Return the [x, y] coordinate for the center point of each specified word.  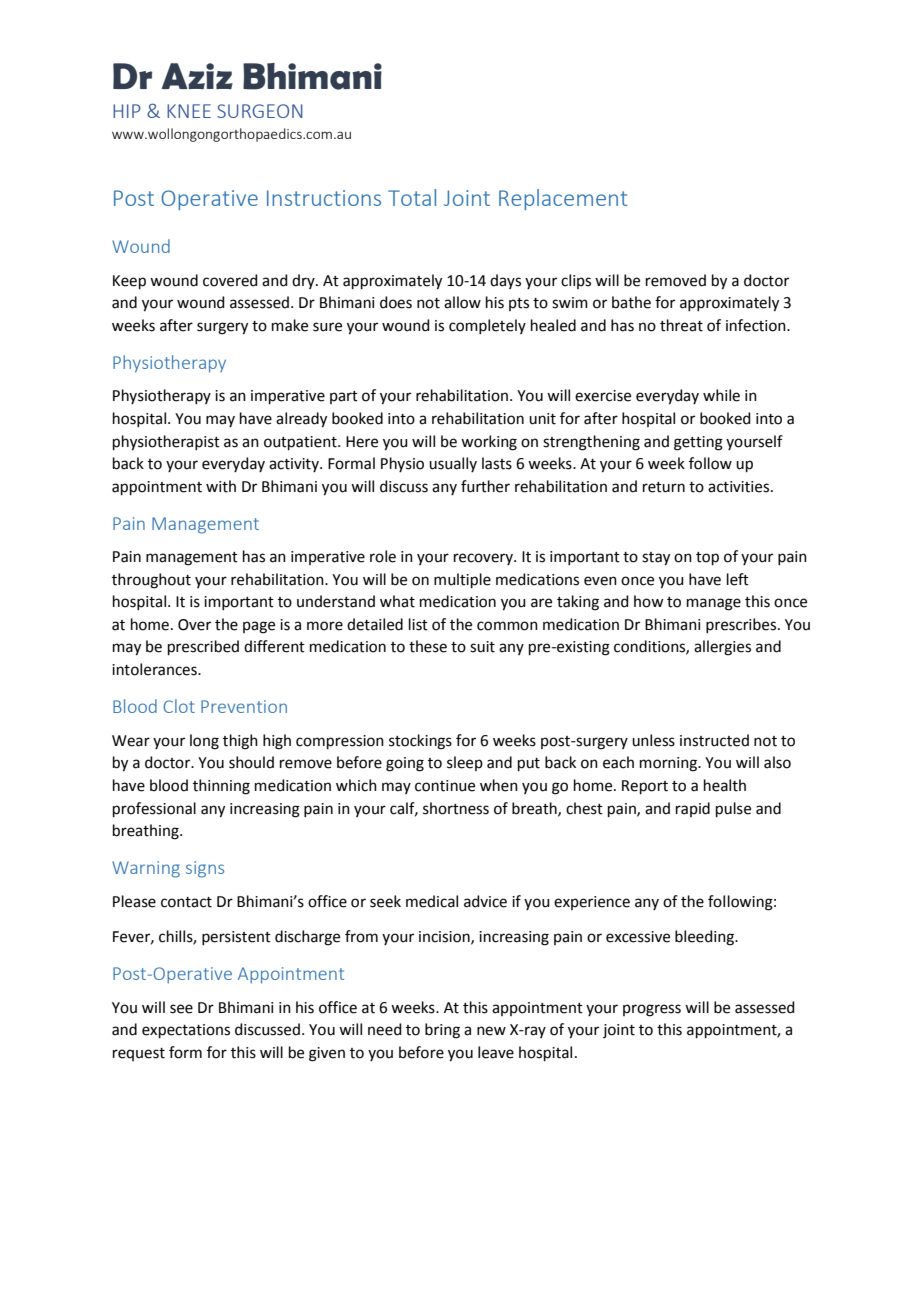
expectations [186, 1031]
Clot [179, 706]
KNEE [189, 111]
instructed [714, 740]
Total [412, 197]
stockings [420, 742]
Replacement [563, 199]
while [721, 395]
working [489, 443]
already [301, 420]
